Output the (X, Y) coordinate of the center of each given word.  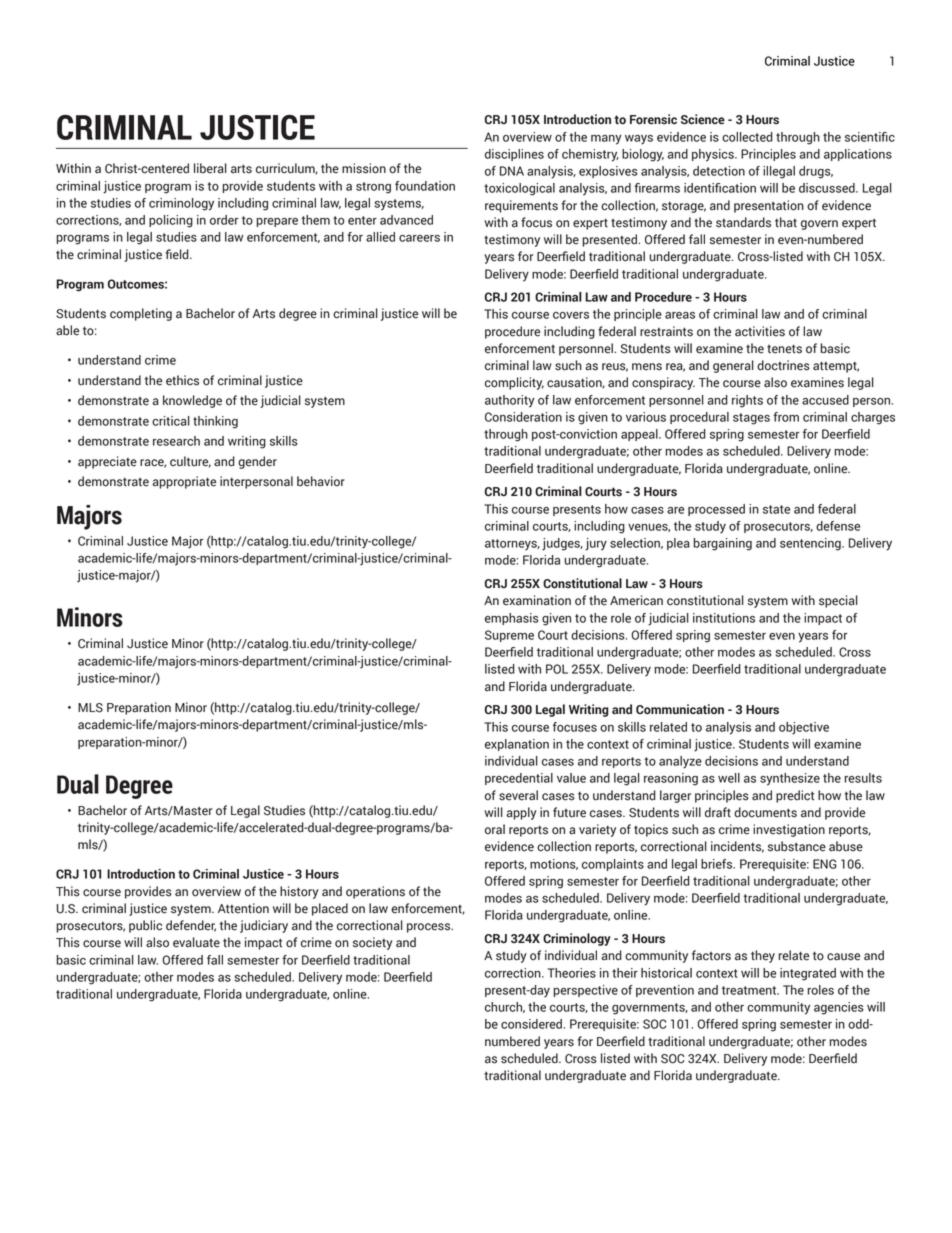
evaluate (196, 942)
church (505, 1007)
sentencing (811, 544)
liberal (210, 168)
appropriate (184, 482)
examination (537, 600)
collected (747, 137)
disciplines (514, 155)
